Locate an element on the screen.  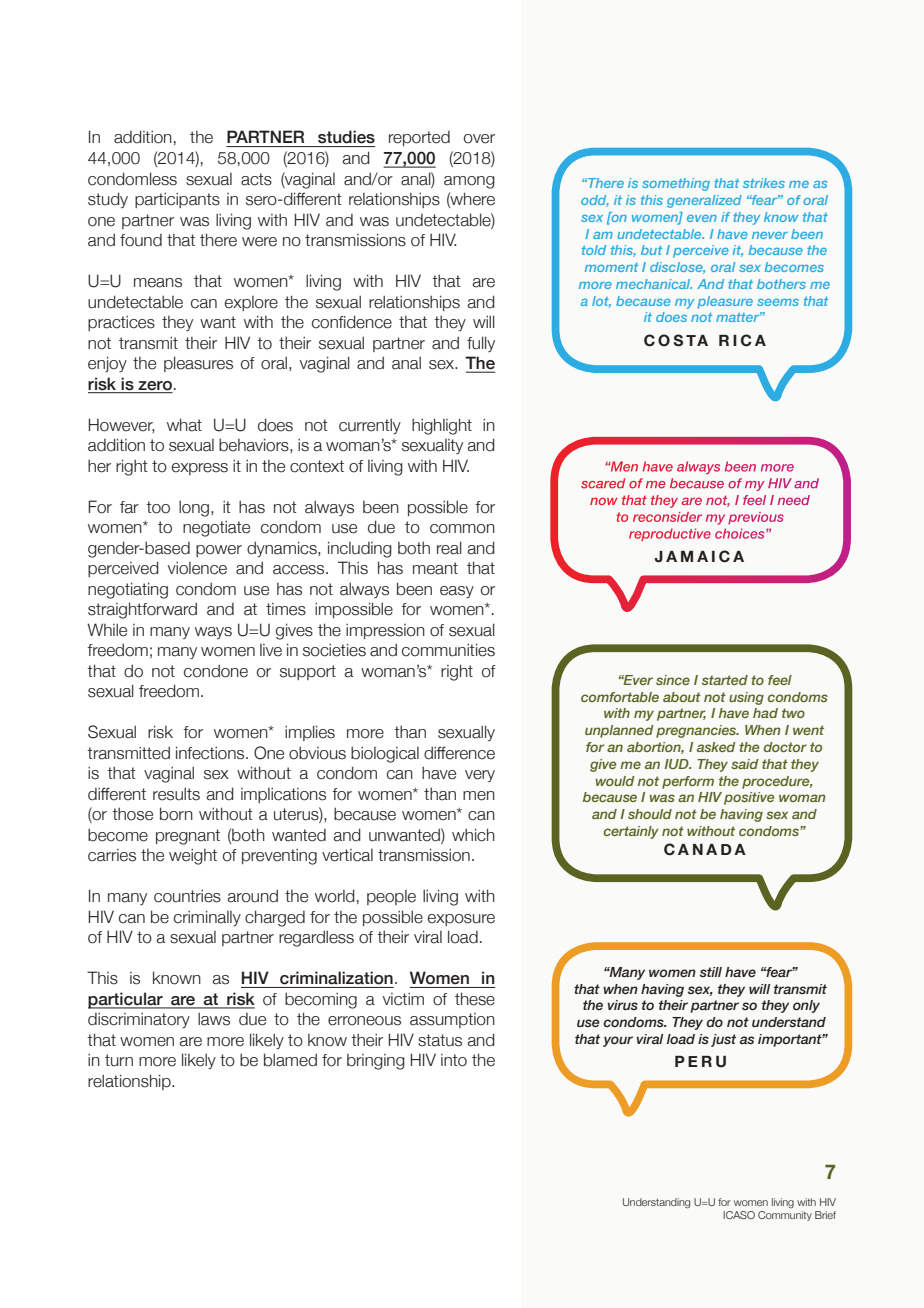
turn is located at coordinates (119, 1060).
